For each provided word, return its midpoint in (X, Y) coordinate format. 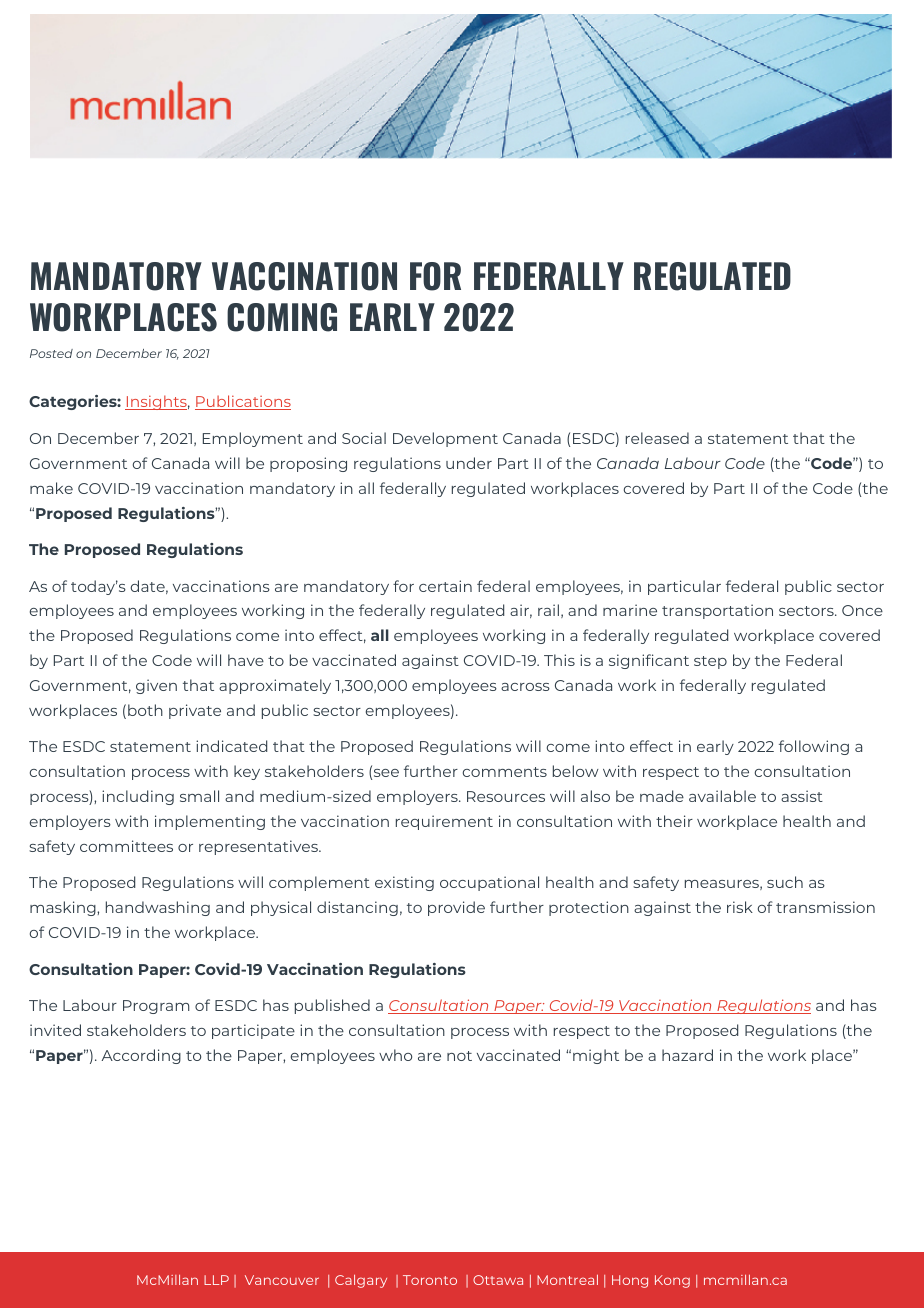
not (459, 1056)
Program (156, 1007)
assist (802, 796)
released (657, 438)
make (51, 488)
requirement (444, 822)
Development (445, 439)
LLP (216, 1280)
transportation (717, 611)
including (138, 797)
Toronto (430, 1280)
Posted (51, 353)
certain (445, 586)
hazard (687, 1055)
